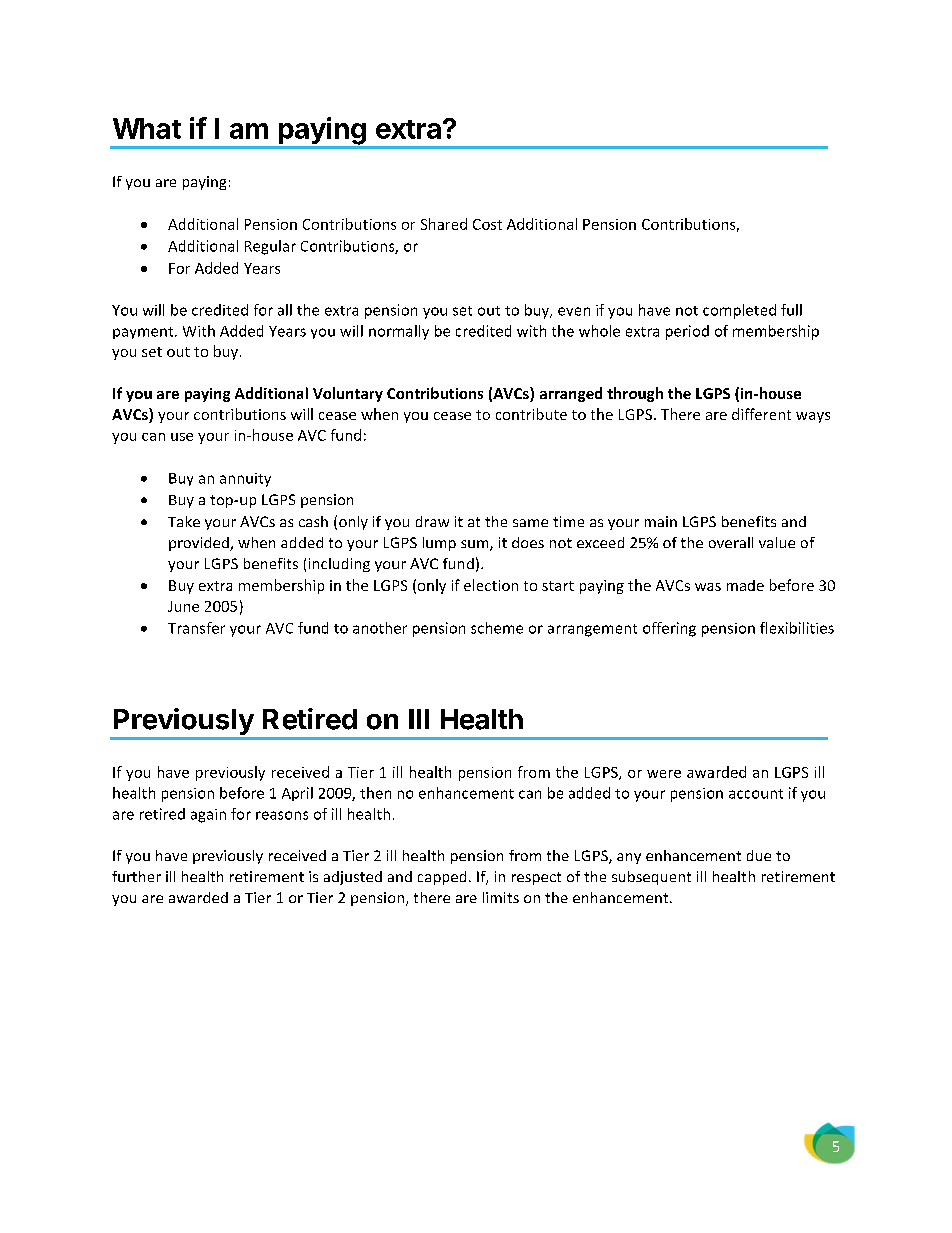 The height and width of the image is (1233, 952). Describe the element at coordinates (136, 876) in the image. I see `further` at that location.
